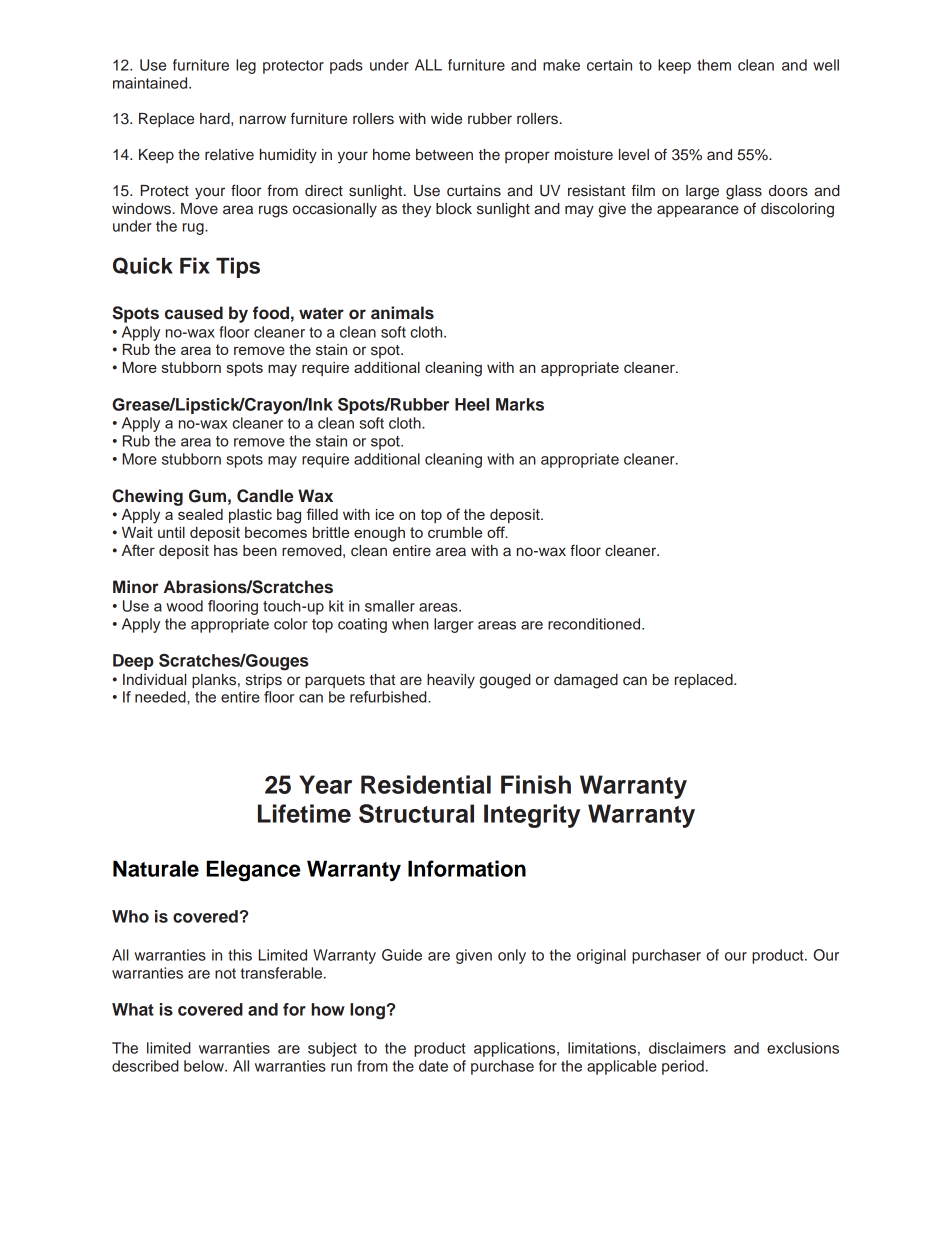 The width and height of the screenshot is (952, 1233). What do you see at coordinates (161, 697) in the screenshot?
I see `needed` at bounding box center [161, 697].
